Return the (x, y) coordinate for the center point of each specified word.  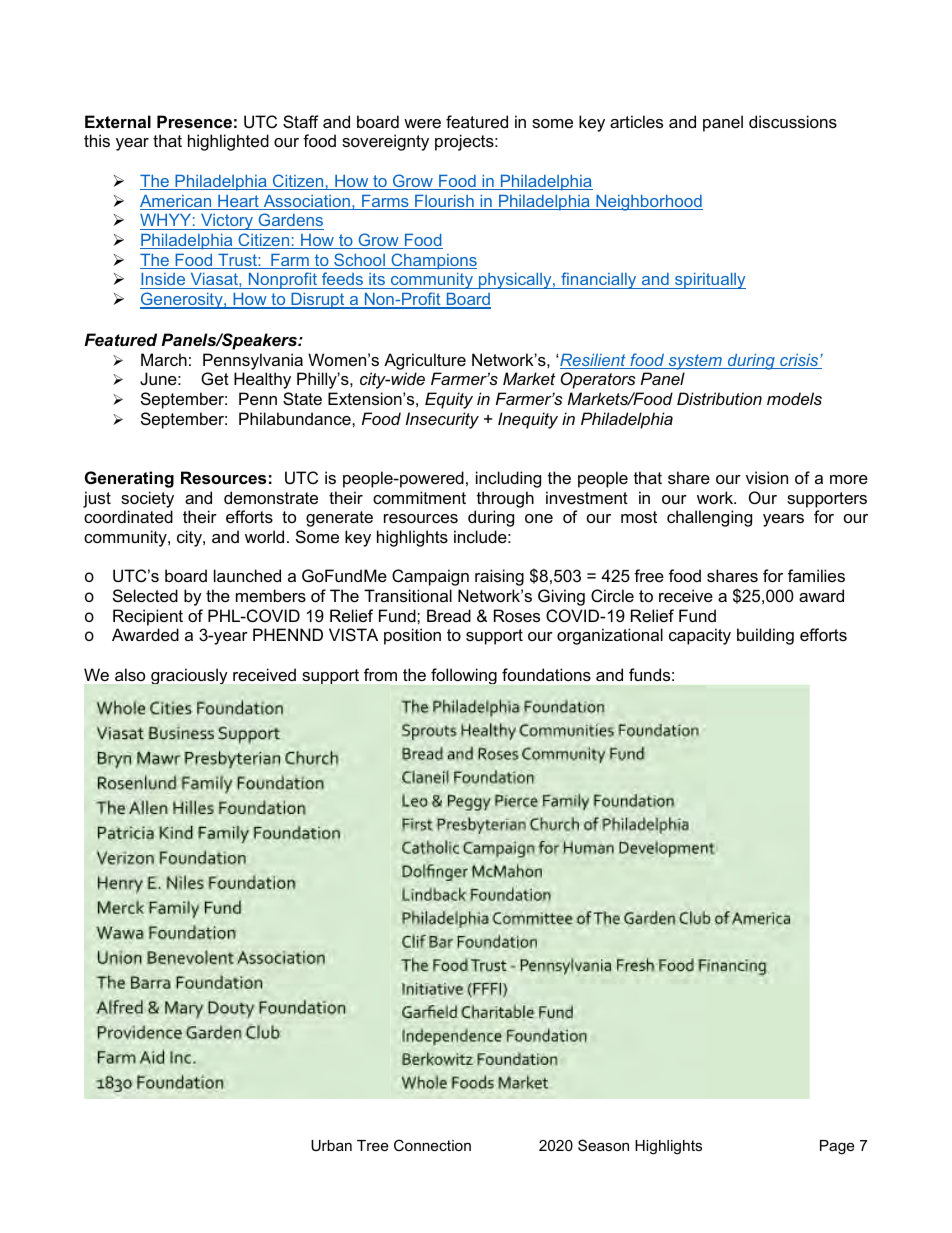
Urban (331, 1145)
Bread (449, 615)
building (765, 636)
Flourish (444, 202)
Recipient (148, 617)
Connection (432, 1145)
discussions (793, 121)
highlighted (228, 142)
